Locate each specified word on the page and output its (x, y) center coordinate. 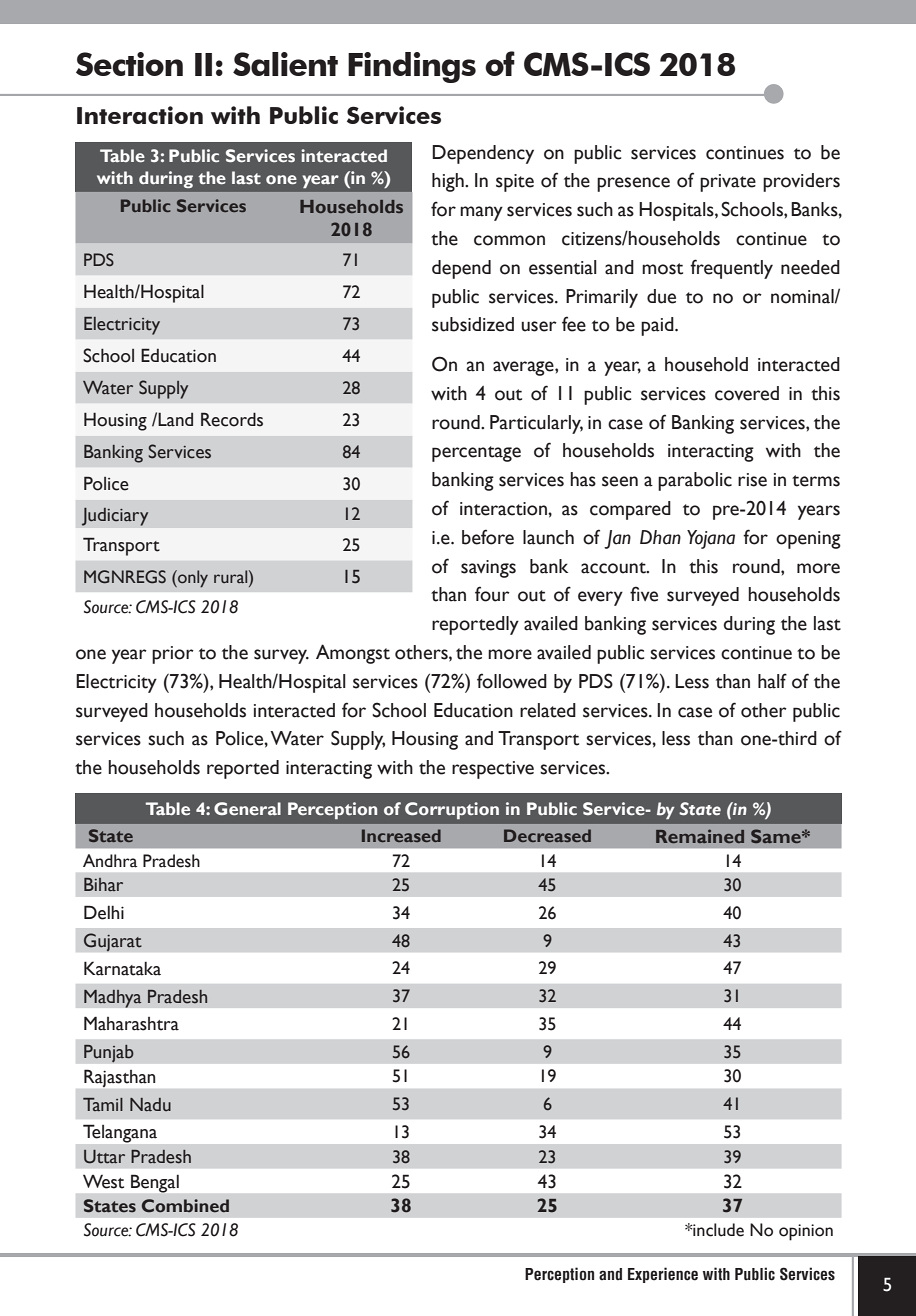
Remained (700, 836)
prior (173, 655)
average (524, 368)
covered (747, 393)
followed (512, 681)
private (728, 183)
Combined (185, 1206)
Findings (412, 67)
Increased (401, 835)
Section (129, 64)
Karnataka (122, 968)
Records (232, 419)
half (772, 681)
